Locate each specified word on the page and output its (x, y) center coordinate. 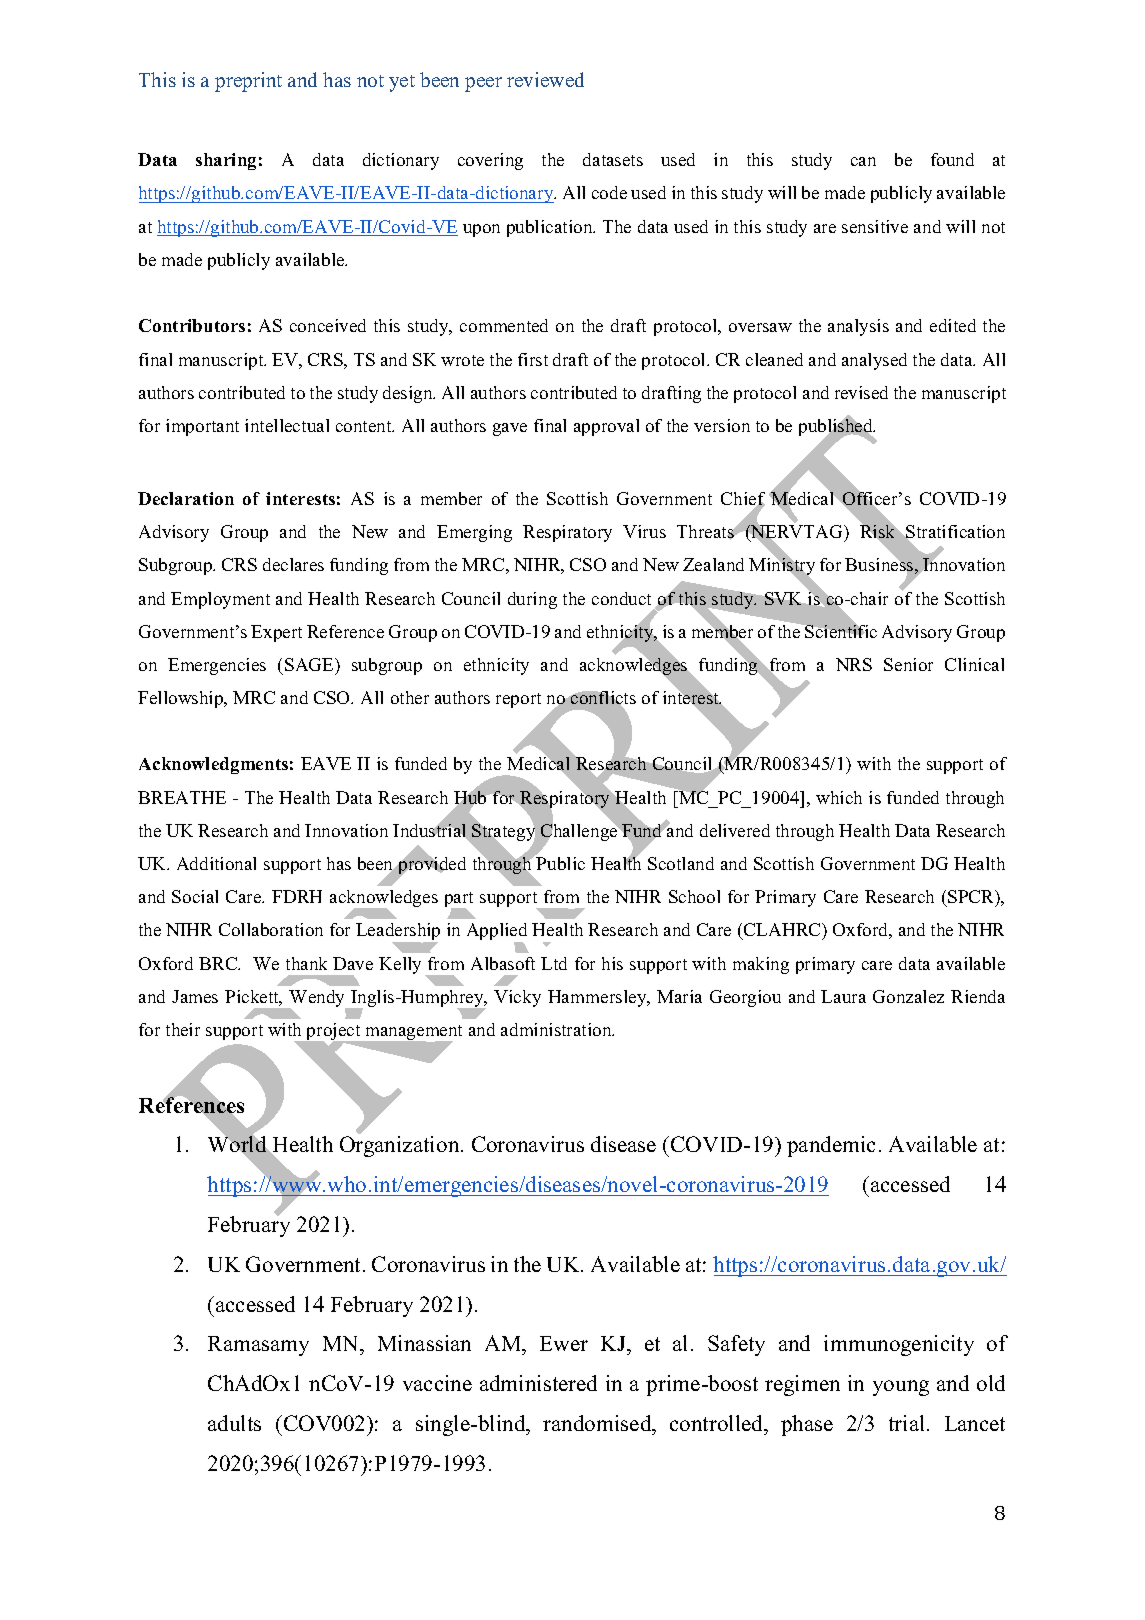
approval (606, 427)
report (518, 700)
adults (234, 1423)
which (839, 797)
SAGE (310, 664)
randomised (598, 1423)
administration (557, 1029)
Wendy (318, 1000)
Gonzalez (908, 996)
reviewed (545, 79)
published (837, 428)
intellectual (287, 425)
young (901, 1388)
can (863, 161)
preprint (248, 82)
